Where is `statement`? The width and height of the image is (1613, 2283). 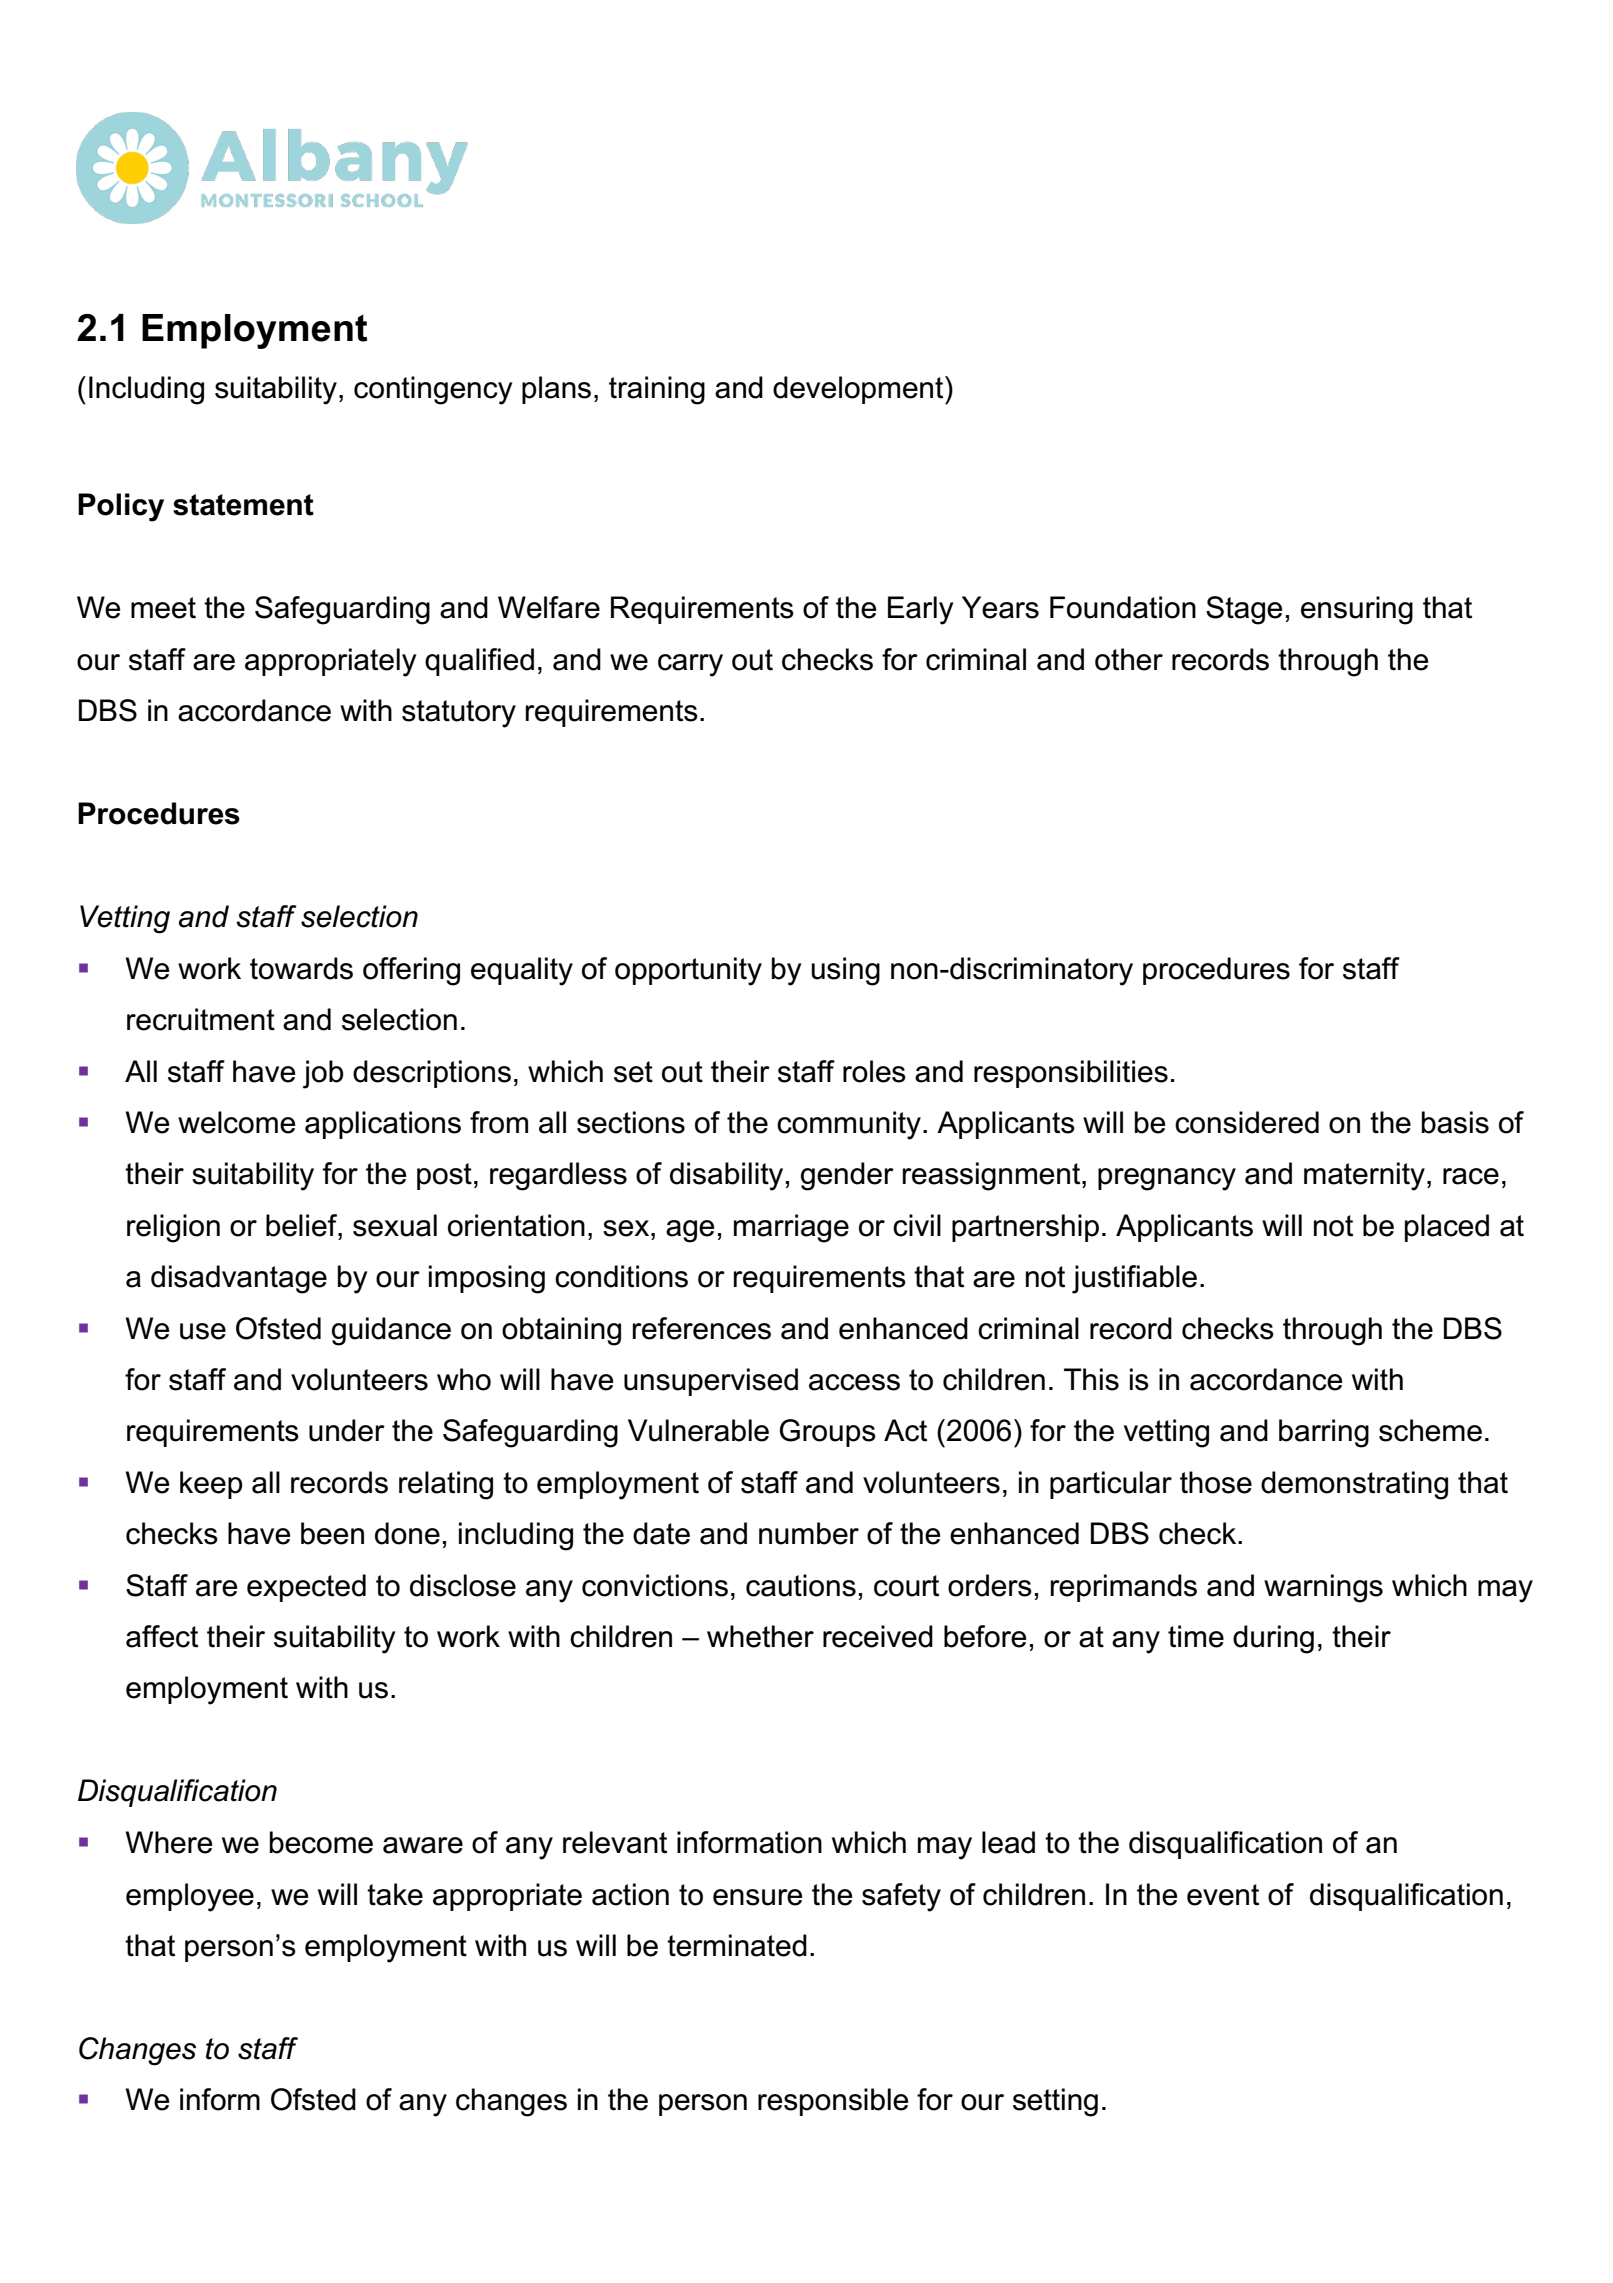 statement is located at coordinates (243, 505).
